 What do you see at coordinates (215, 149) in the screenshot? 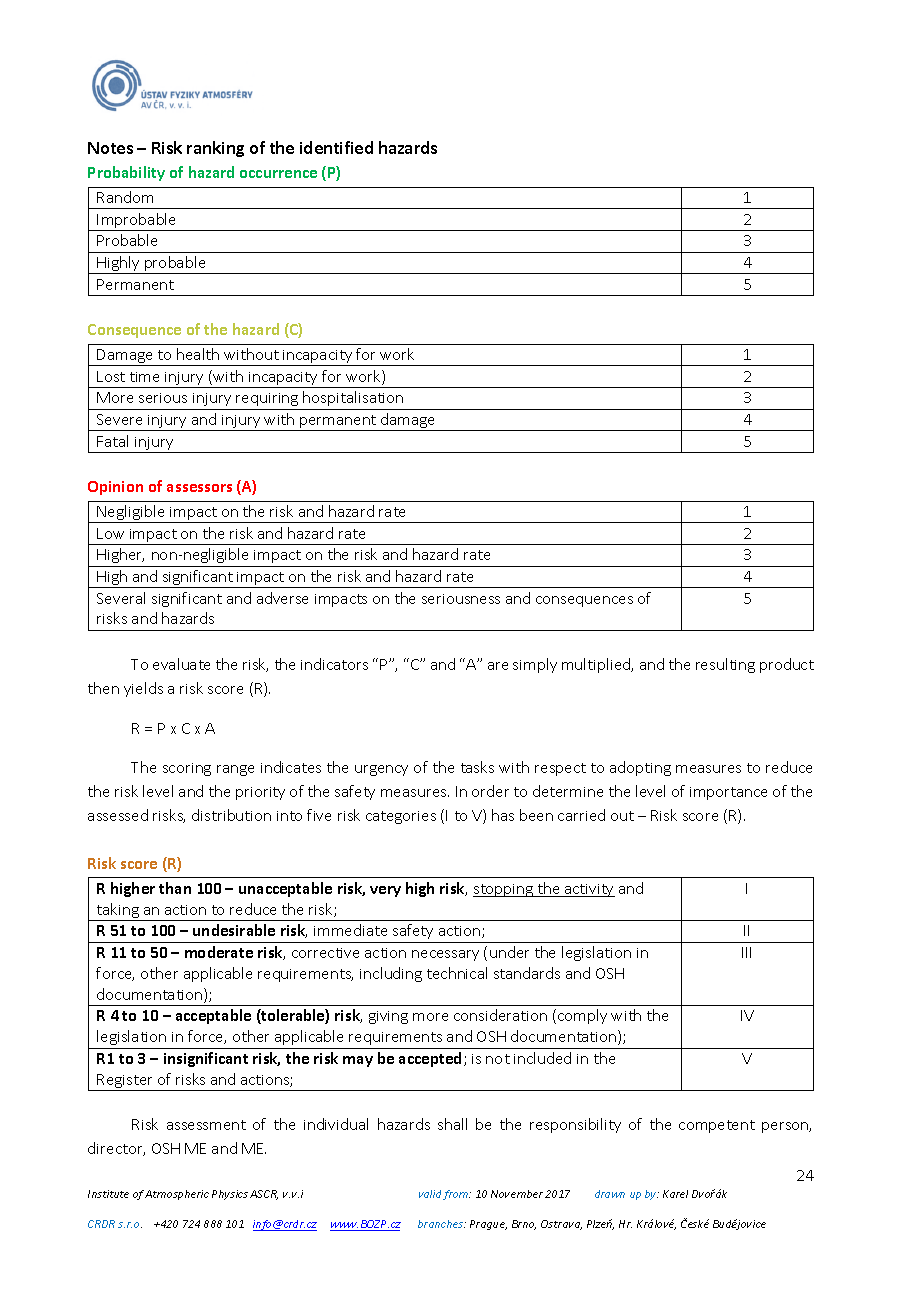
I see `ranking` at bounding box center [215, 149].
